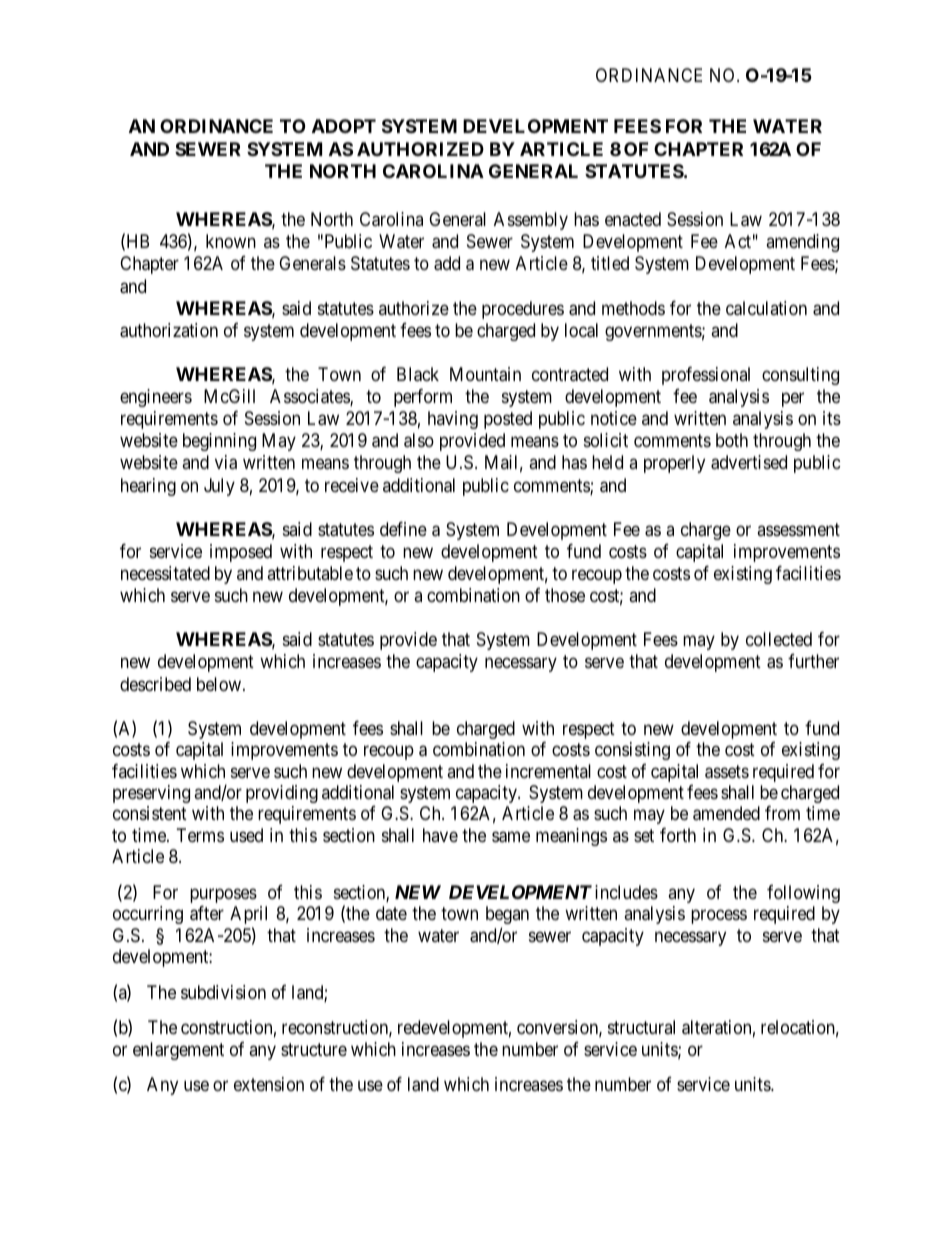  Describe the element at coordinates (706, 376) in the image. I see `professional` at that location.
